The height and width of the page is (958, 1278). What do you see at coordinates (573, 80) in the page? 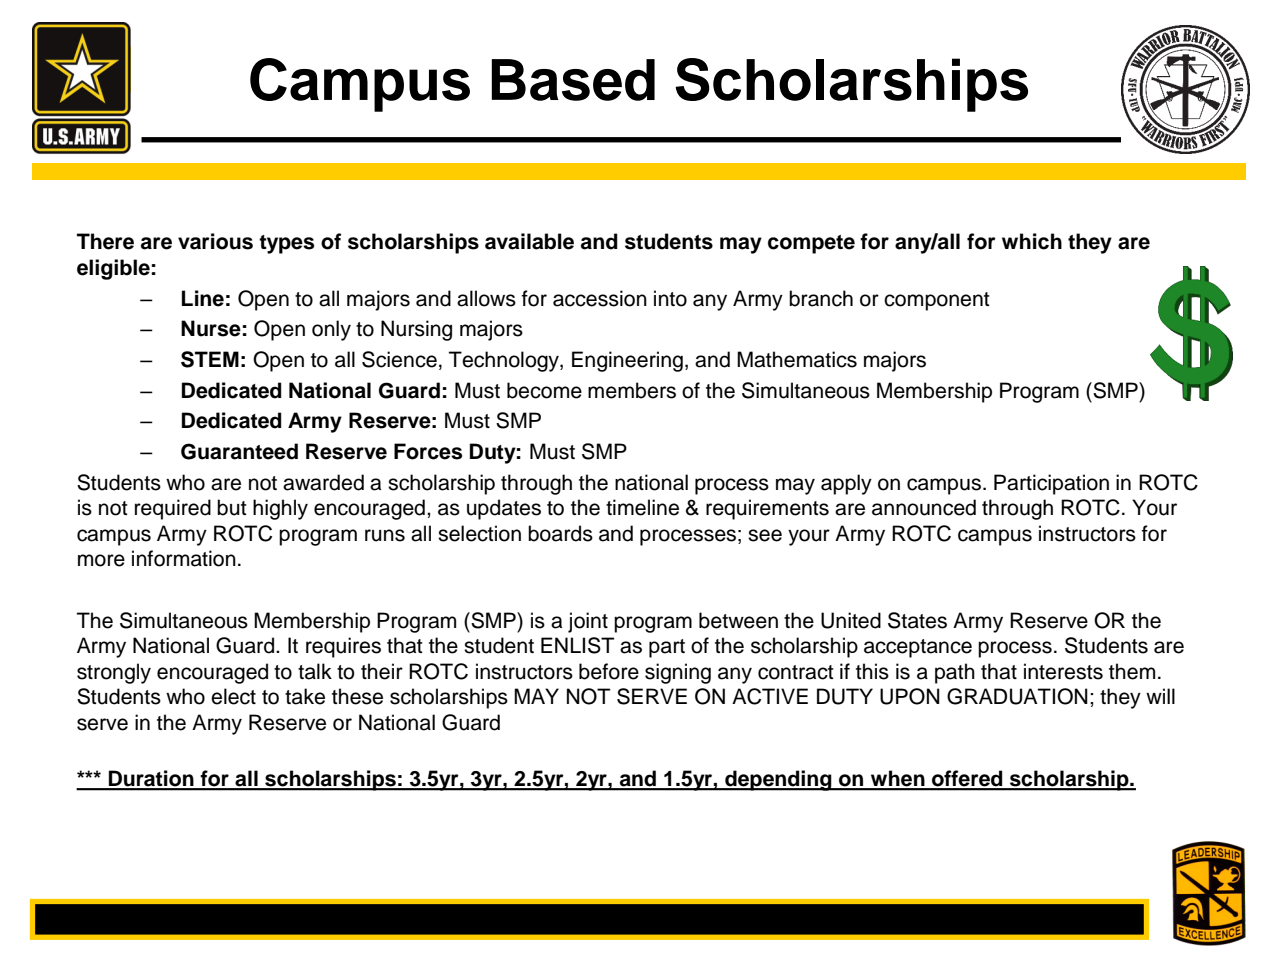
I see `Based` at bounding box center [573, 80].
